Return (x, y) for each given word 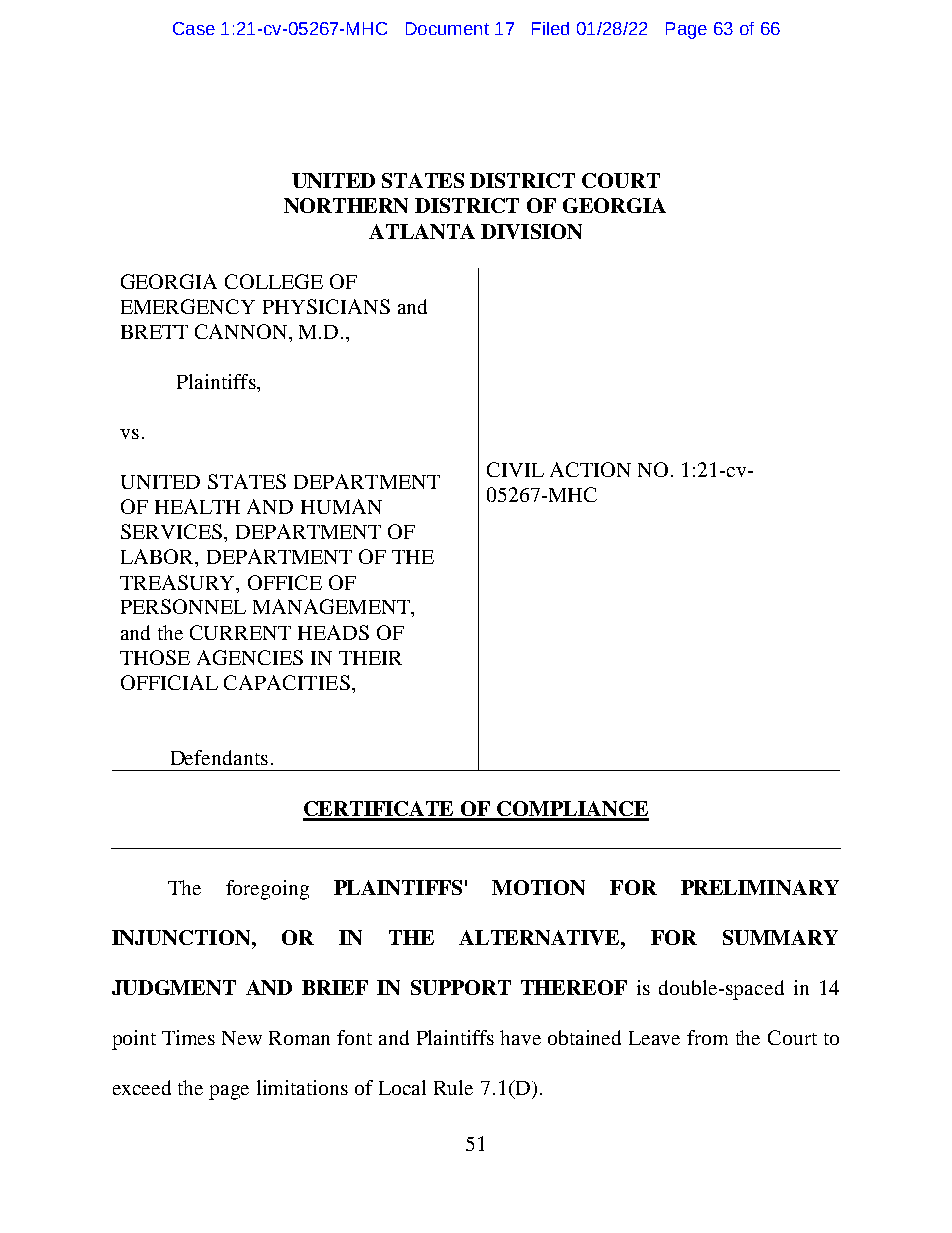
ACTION (590, 469)
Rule (453, 1087)
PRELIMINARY (760, 887)
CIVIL (515, 469)
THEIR (370, 658)
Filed (550, 28)
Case (194, 28)
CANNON (242, 331)
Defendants (219, 757)
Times (188, 1037)
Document (447, 28)
